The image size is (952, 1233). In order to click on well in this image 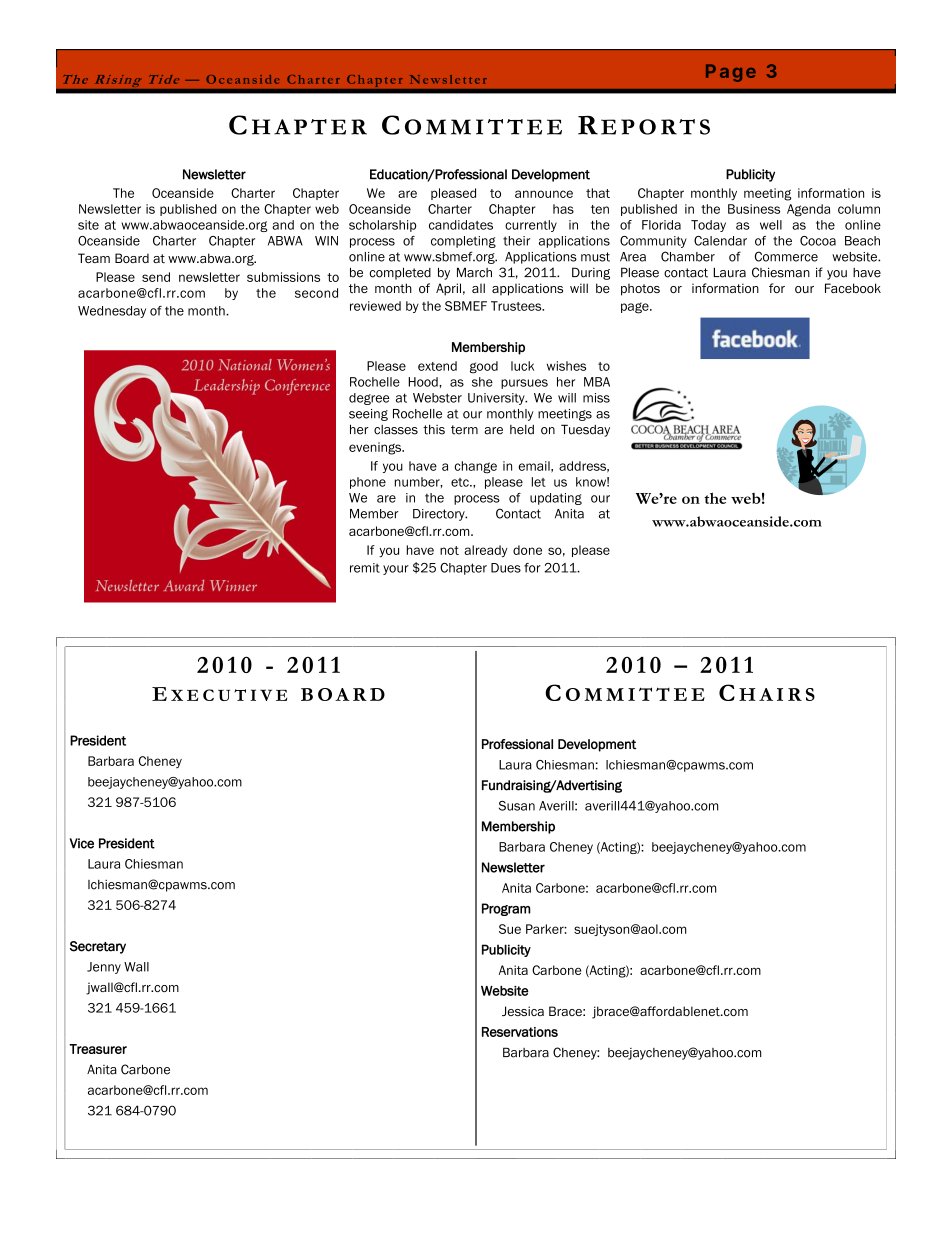, I will do `click(771, 225)`.
